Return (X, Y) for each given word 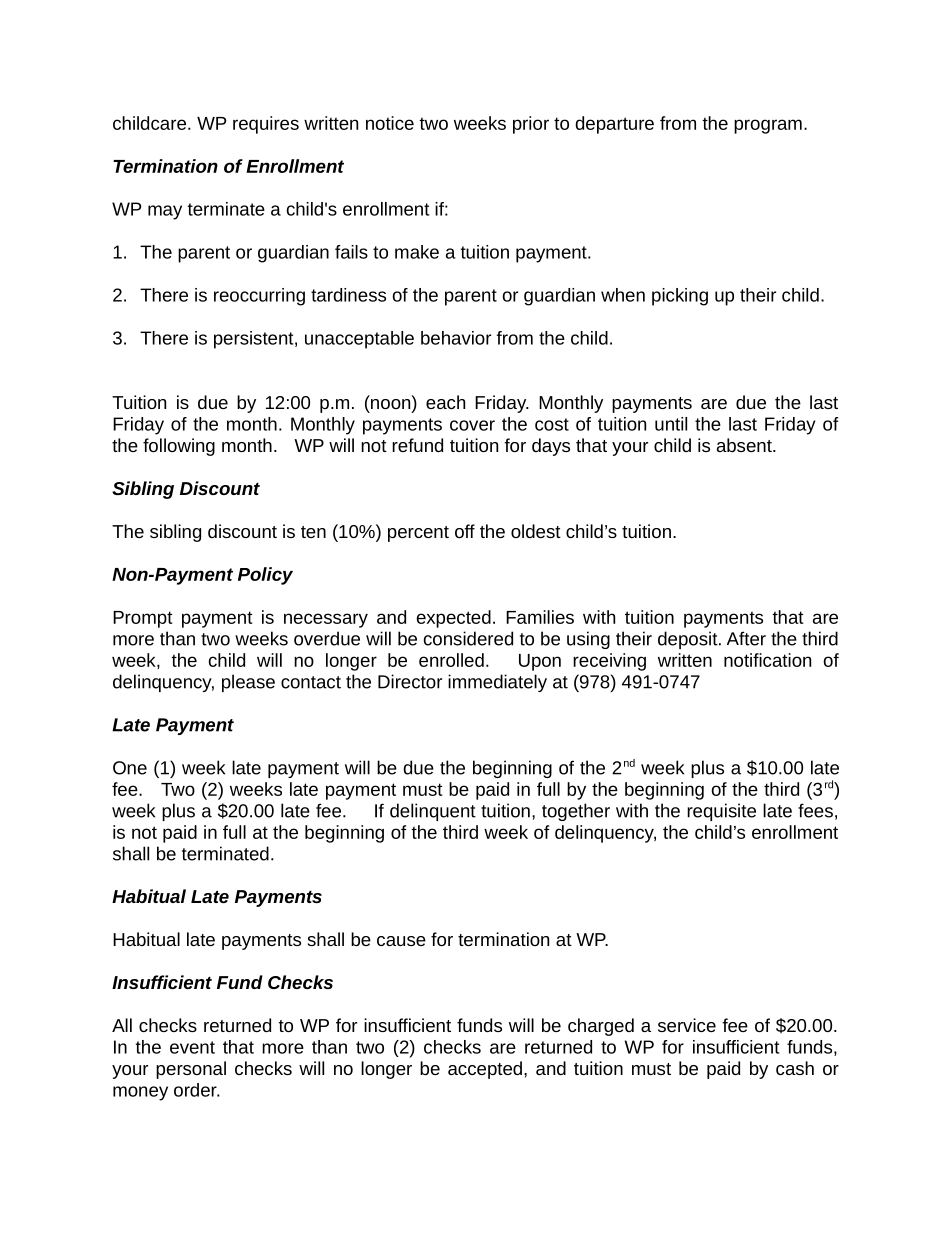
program (768, 126)
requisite (721, 812)
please (248, 683)
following (179, 447)
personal (191, 1070)
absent (745, 445)
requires (266, 125)
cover (472, 425)
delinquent (433, 812)
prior (531, 125)
